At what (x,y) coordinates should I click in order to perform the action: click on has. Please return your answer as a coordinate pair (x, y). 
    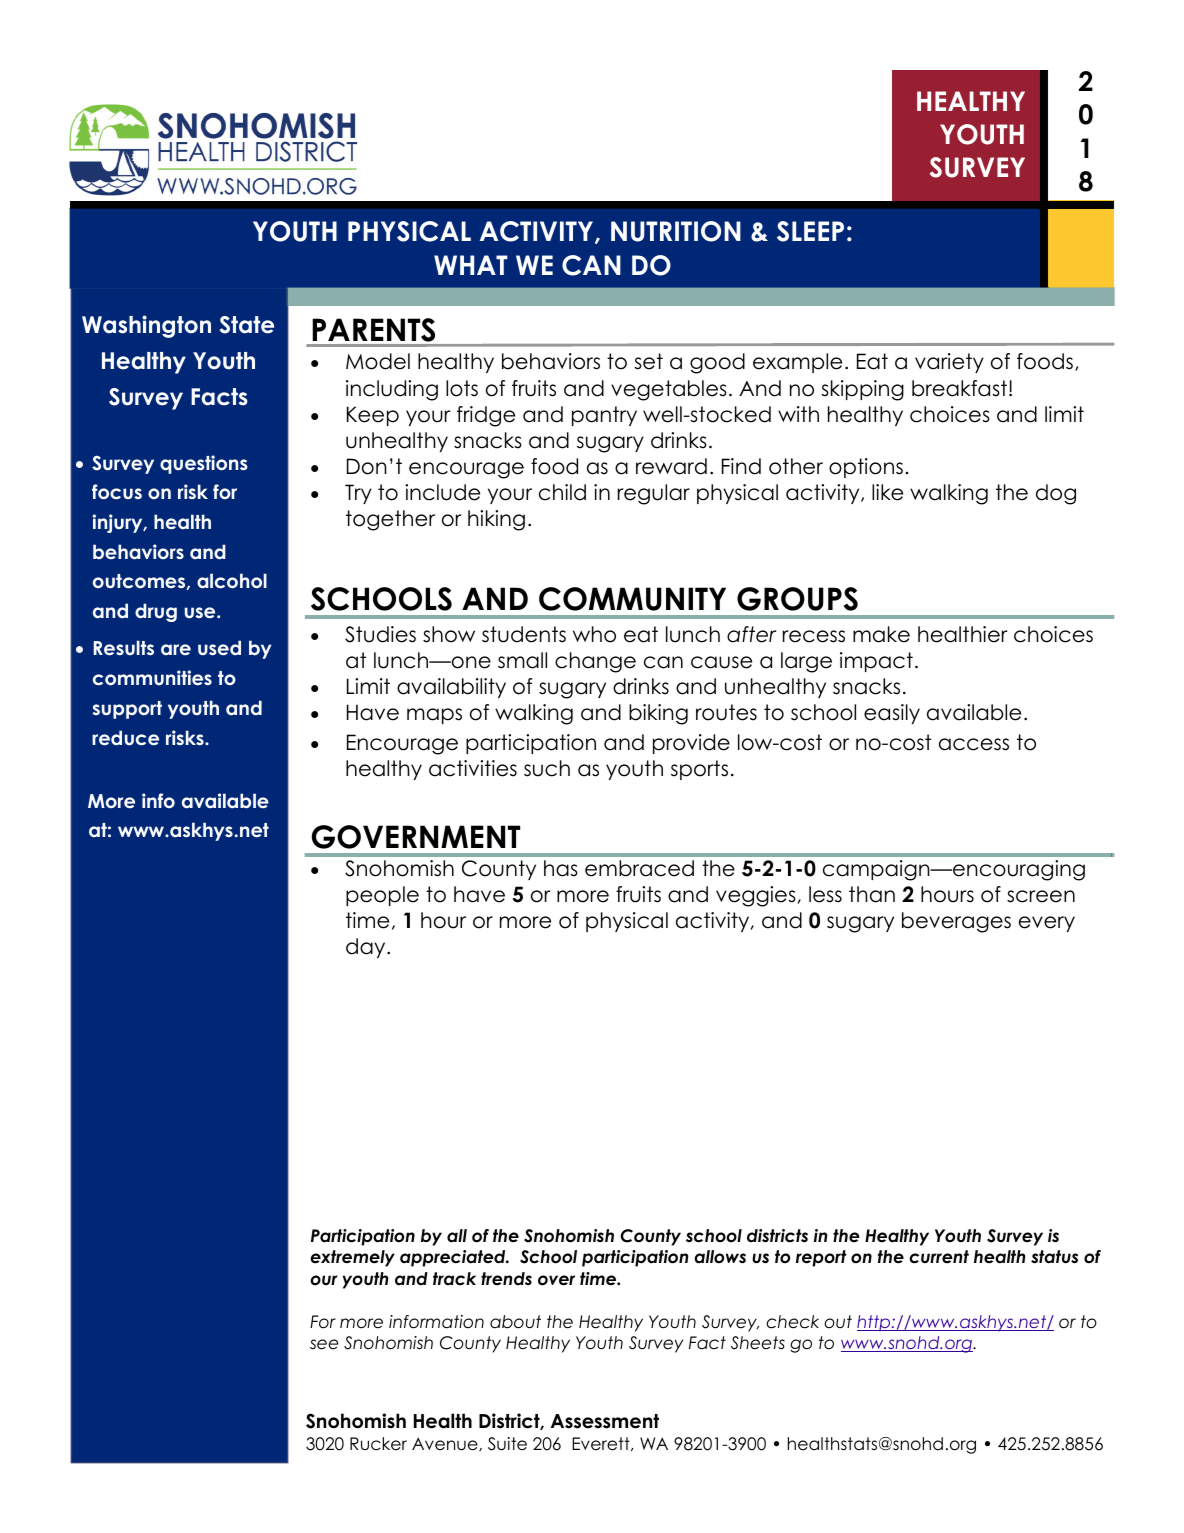
    Looking at the image, I should click on (561, 868).
